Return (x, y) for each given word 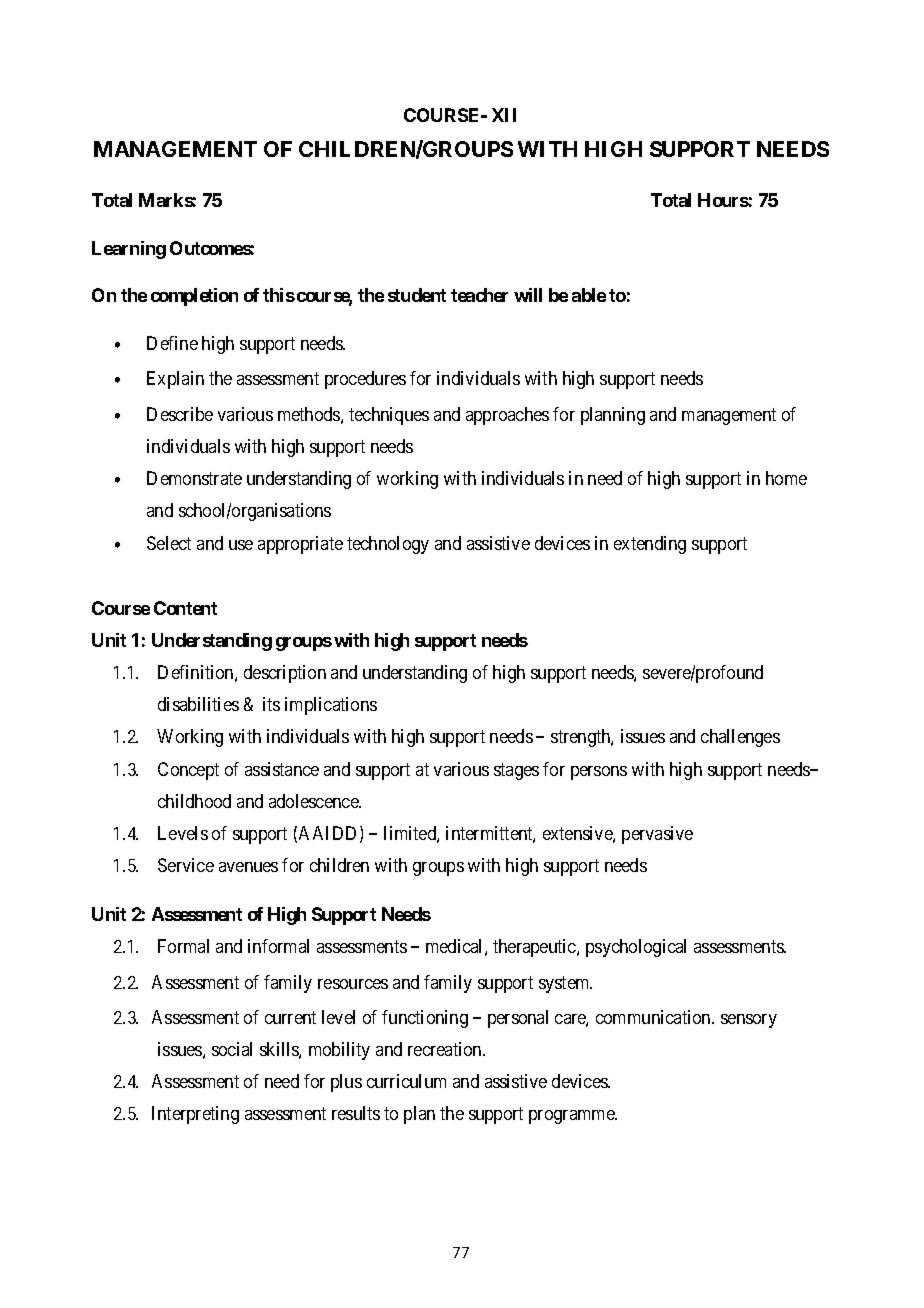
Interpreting (195, 1115)
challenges (740, 738)
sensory (749, 1021)
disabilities (198, 704)
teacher (479, 295)
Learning (129, 250)
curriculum (406, 1081)
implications (331, 706)
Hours (723, 200)
